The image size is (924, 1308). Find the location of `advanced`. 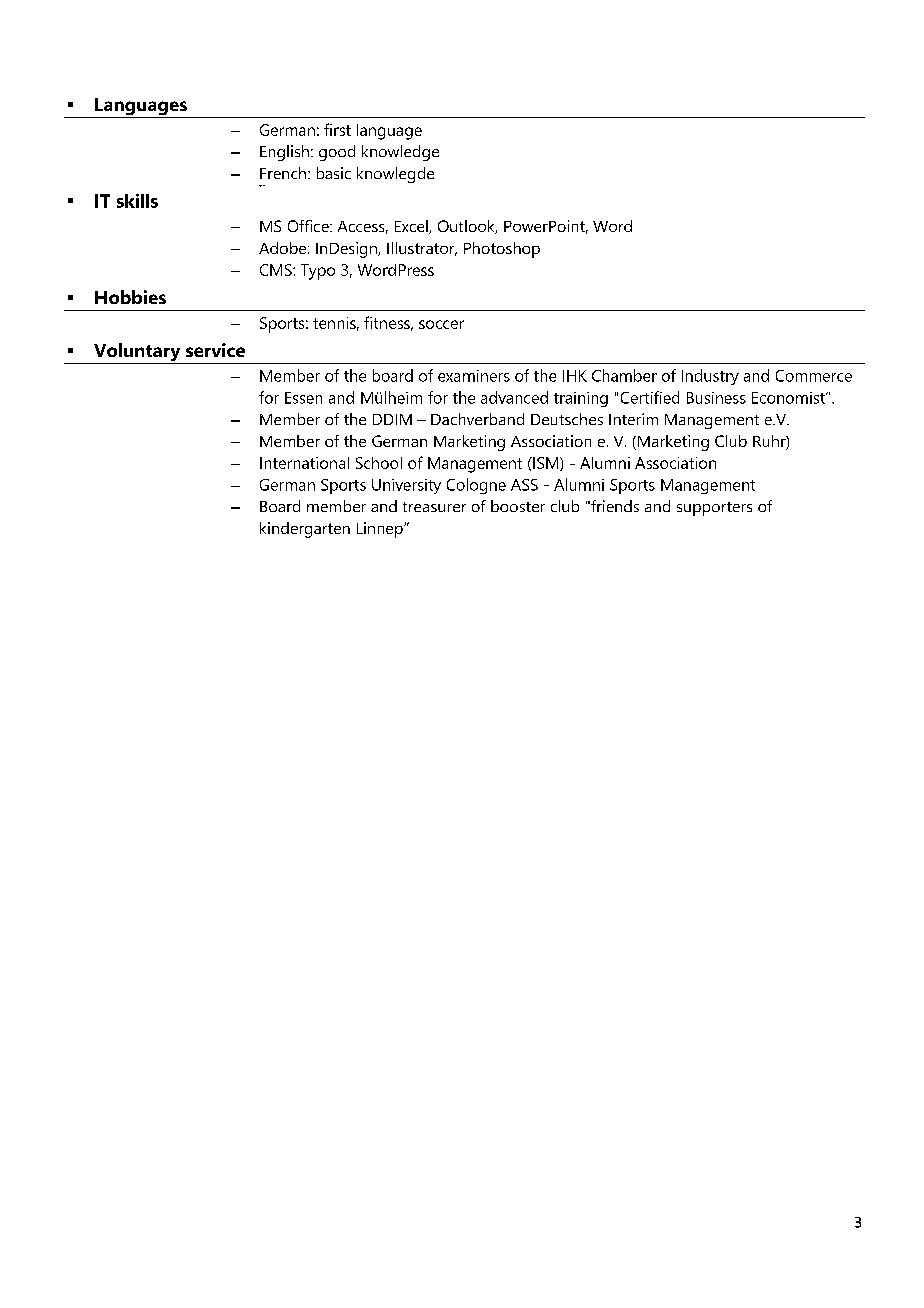

advanced is located at coordinates (514, 397).
